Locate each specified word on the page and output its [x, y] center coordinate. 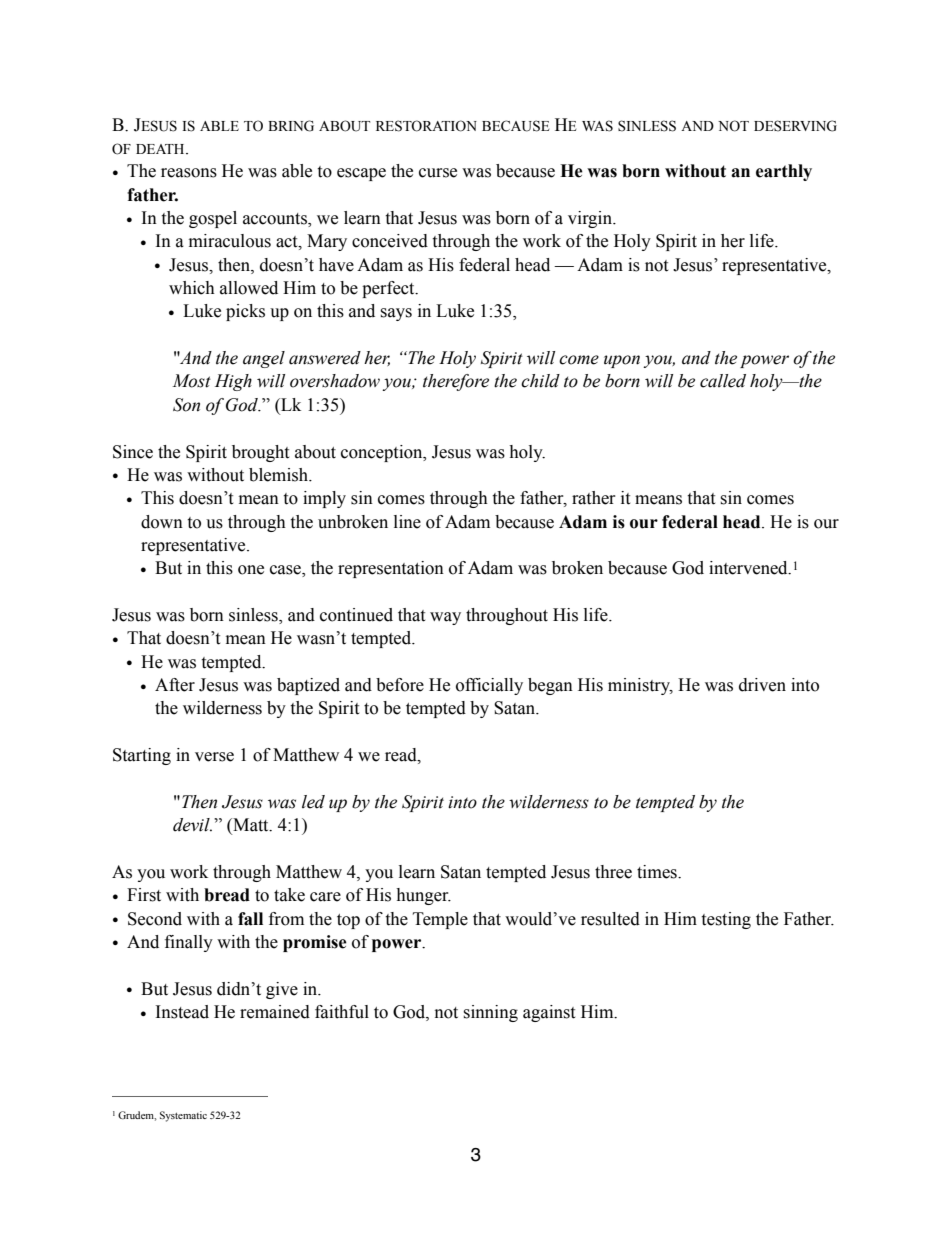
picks [245, 312]
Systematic [183, 1116]
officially [489, 686]
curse [438, 173]
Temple [440, 920]
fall [250, 919]
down [162, 522]
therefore [456, 382]
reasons [189, 173]
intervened [749, 568]
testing [726, 920]
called [723, 381]
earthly [784, 172]
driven [762, 685]
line [407, 522]
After [175, 685]
